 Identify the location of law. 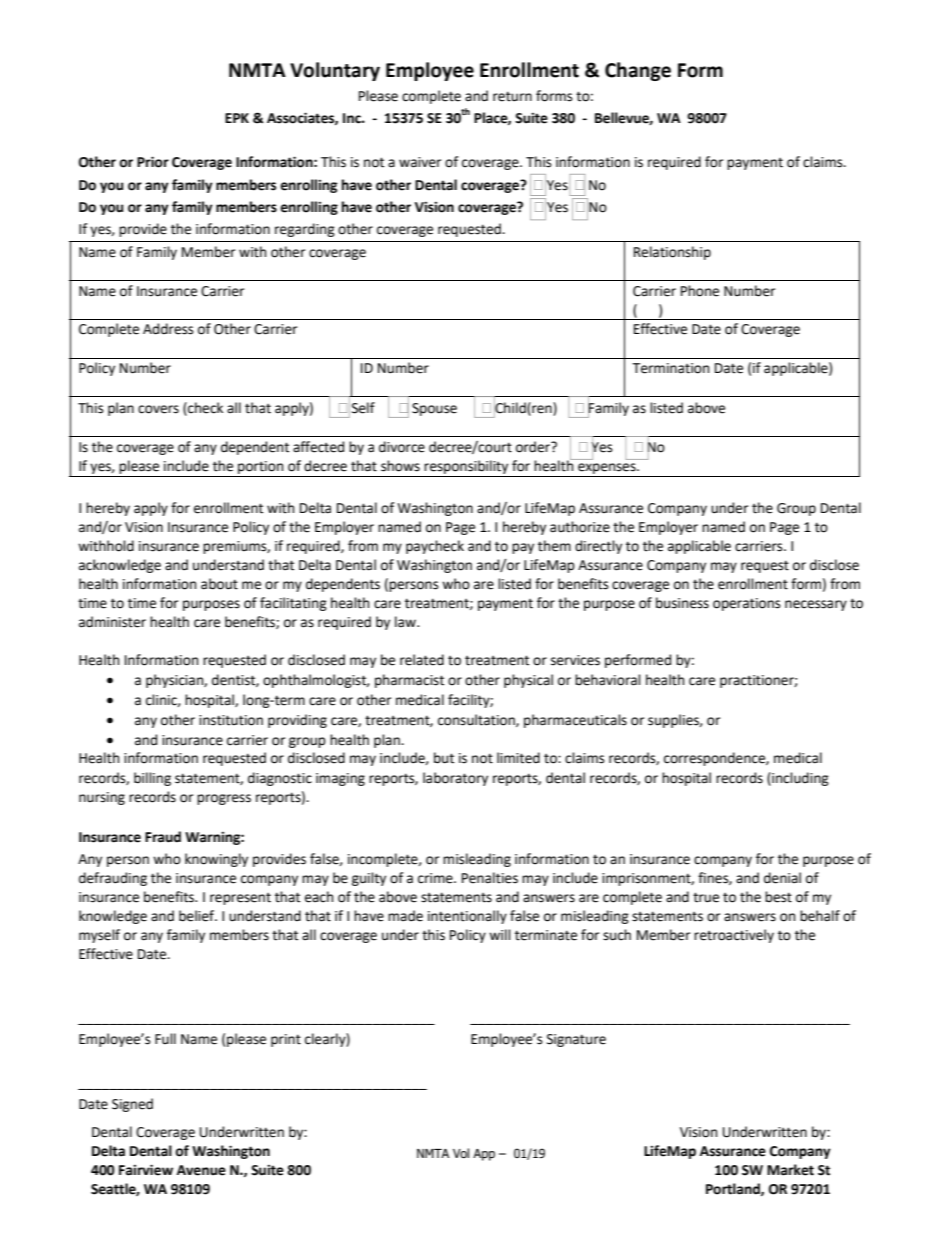
(406, 622).
